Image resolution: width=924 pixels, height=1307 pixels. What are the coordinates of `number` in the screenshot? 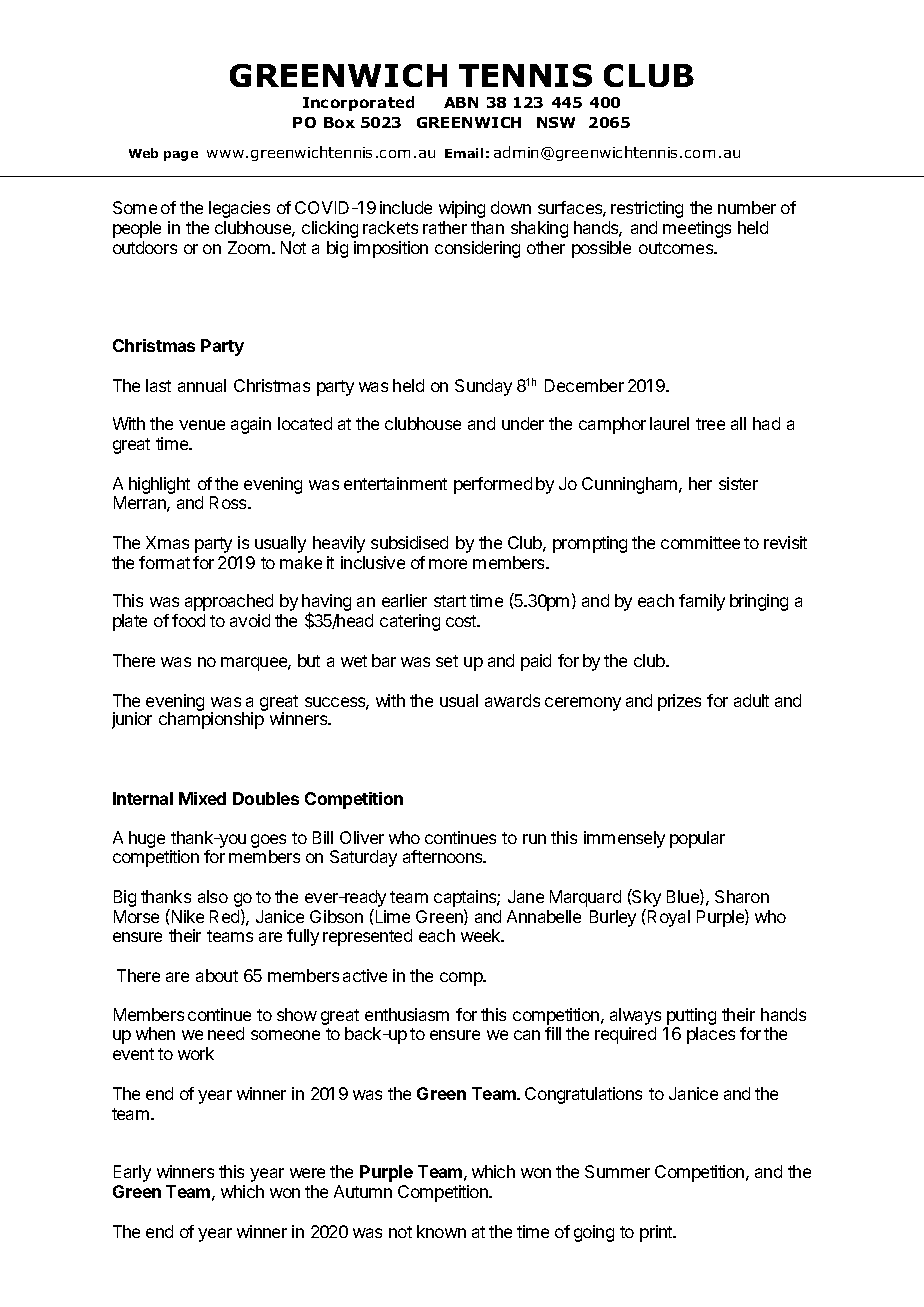 It's located at (747, 207).
